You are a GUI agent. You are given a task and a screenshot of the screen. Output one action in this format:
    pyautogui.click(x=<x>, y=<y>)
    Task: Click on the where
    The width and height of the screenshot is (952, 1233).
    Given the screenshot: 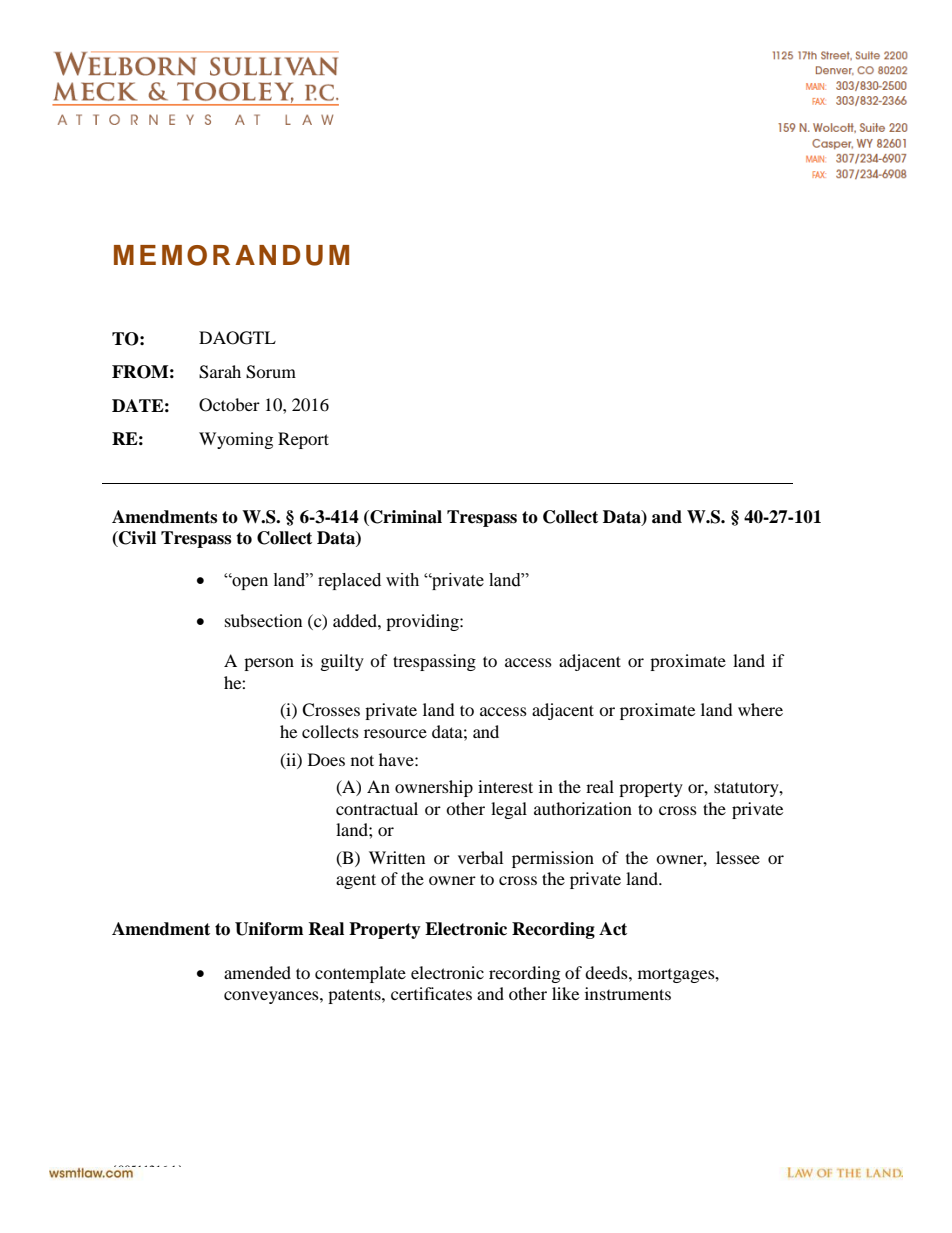 What is the action you would take?
    pyautogui.click(x=760, y=709)
